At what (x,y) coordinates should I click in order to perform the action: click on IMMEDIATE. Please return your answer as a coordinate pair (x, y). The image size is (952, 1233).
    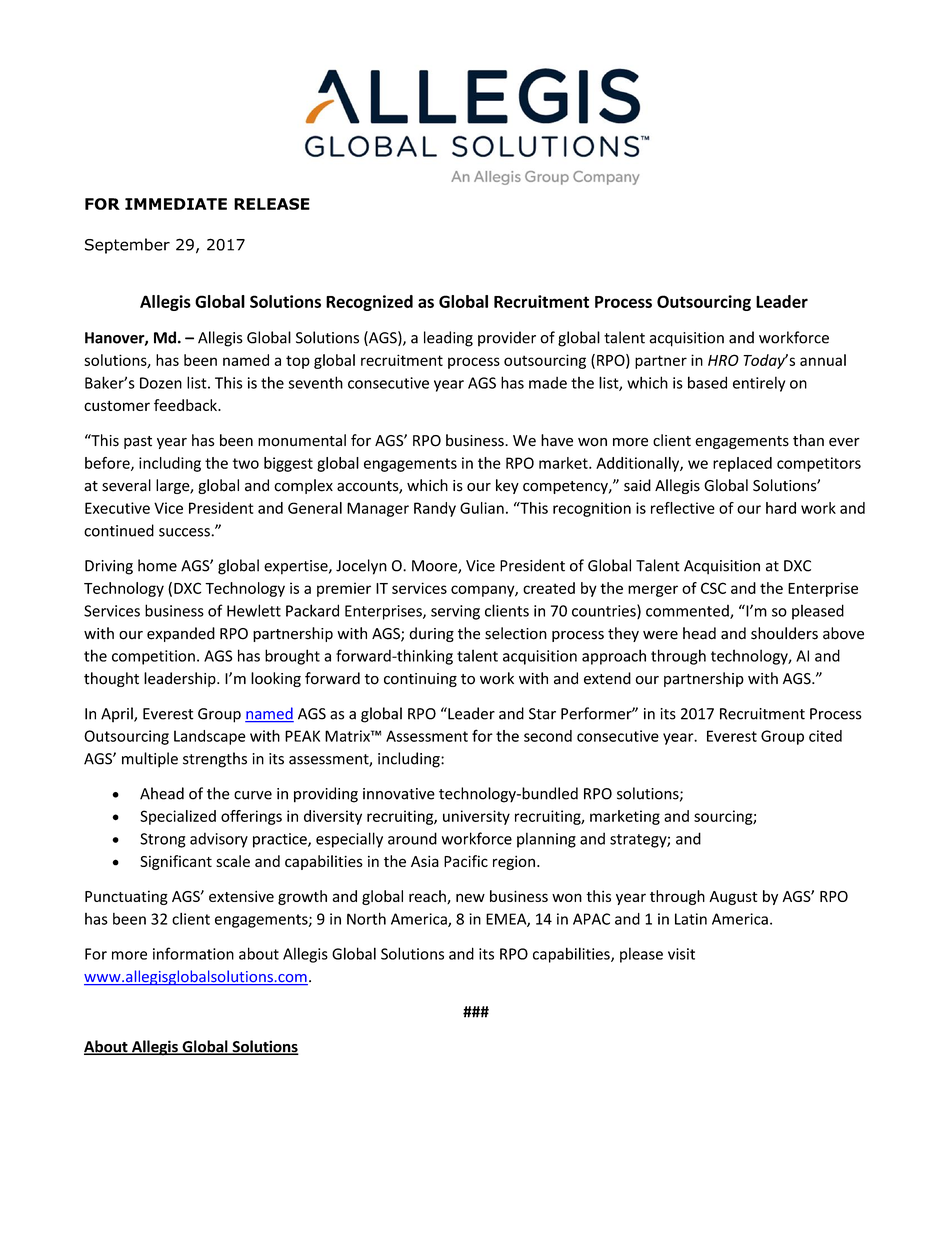
    Looking at the image, I should click on (176, 204).
